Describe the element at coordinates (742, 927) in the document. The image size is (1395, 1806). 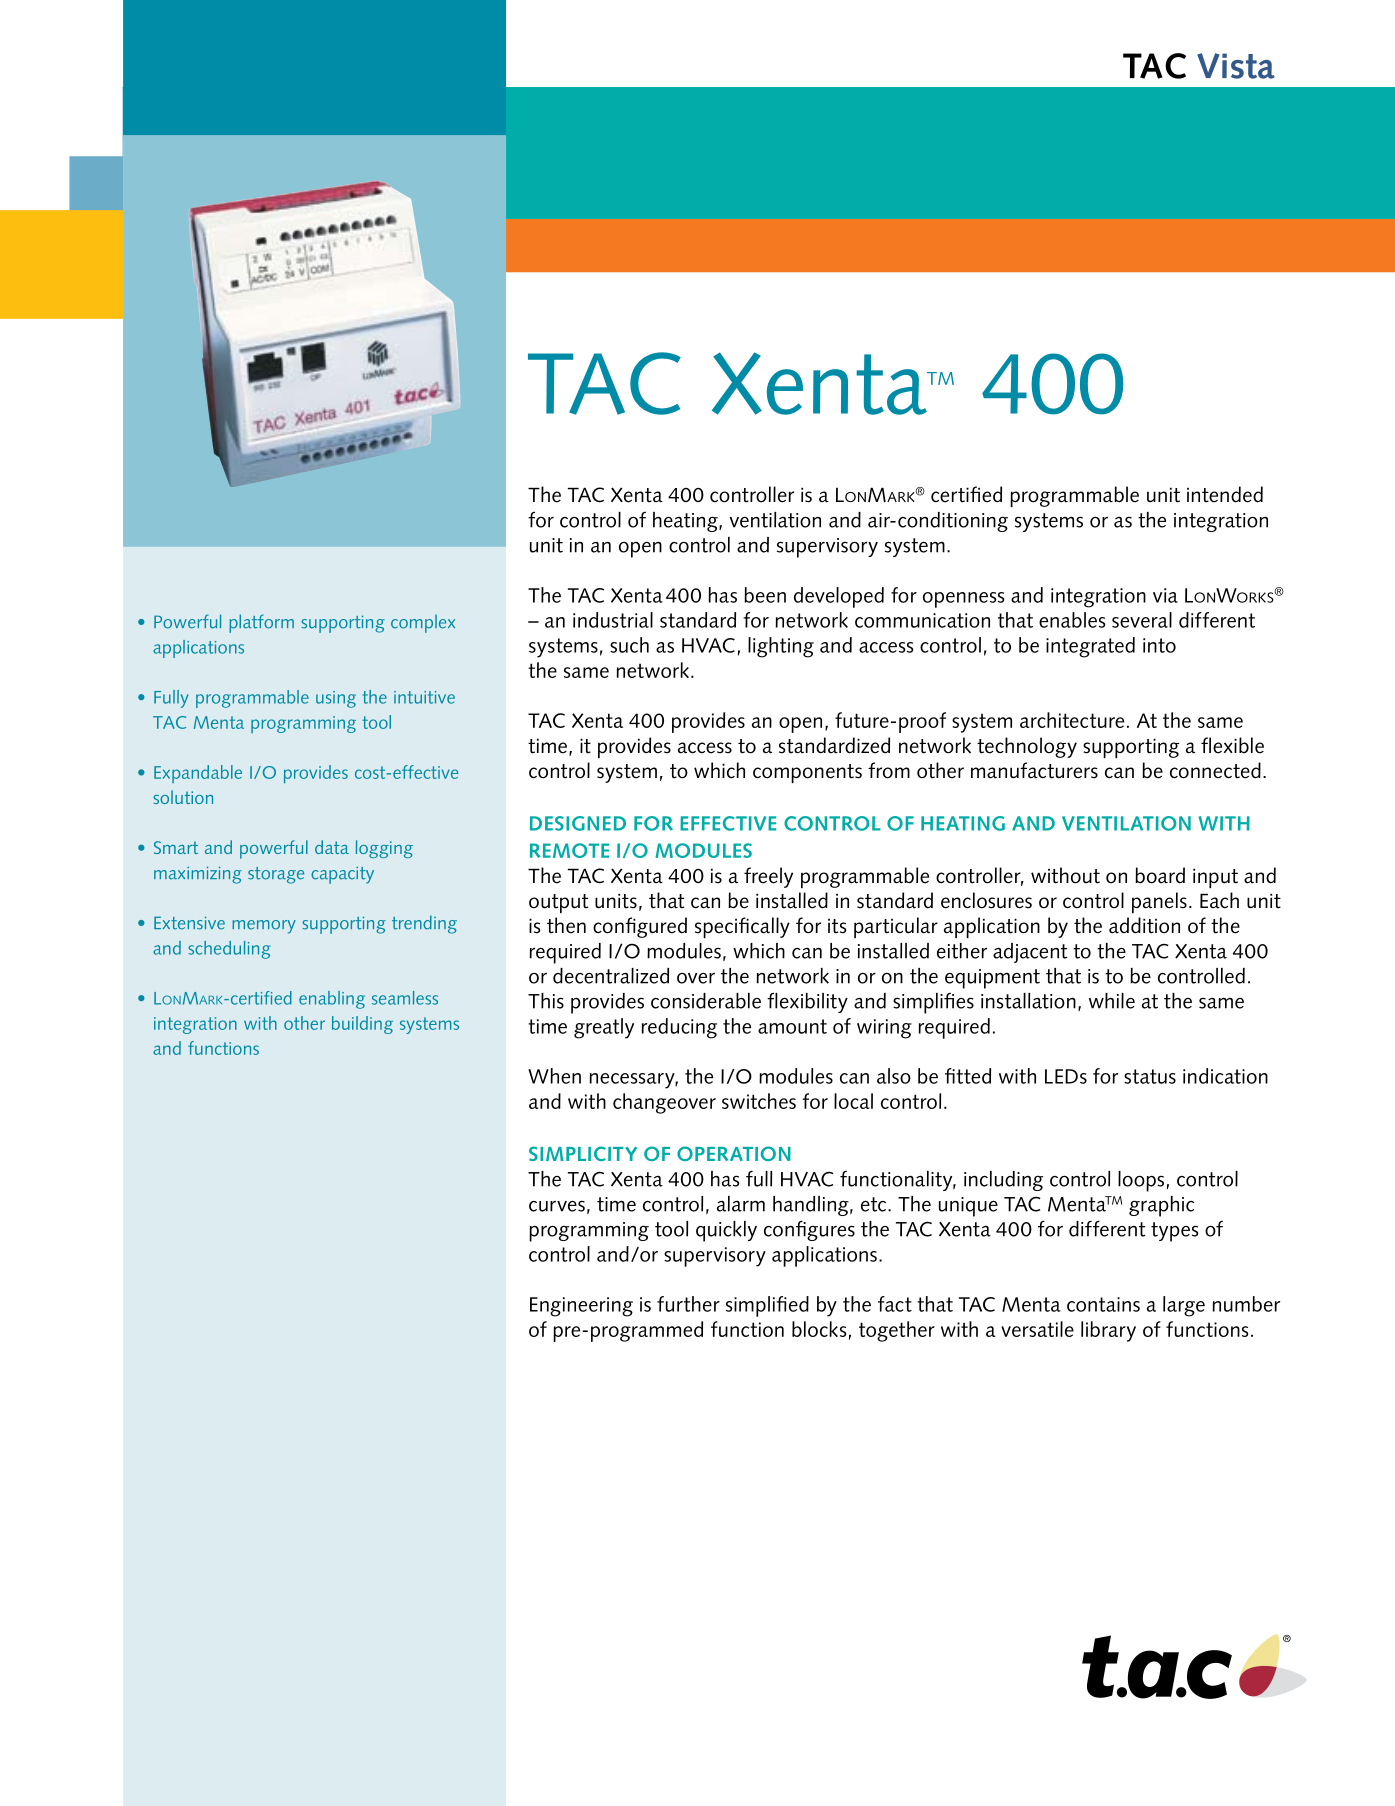
I see `specifically` at that location.
